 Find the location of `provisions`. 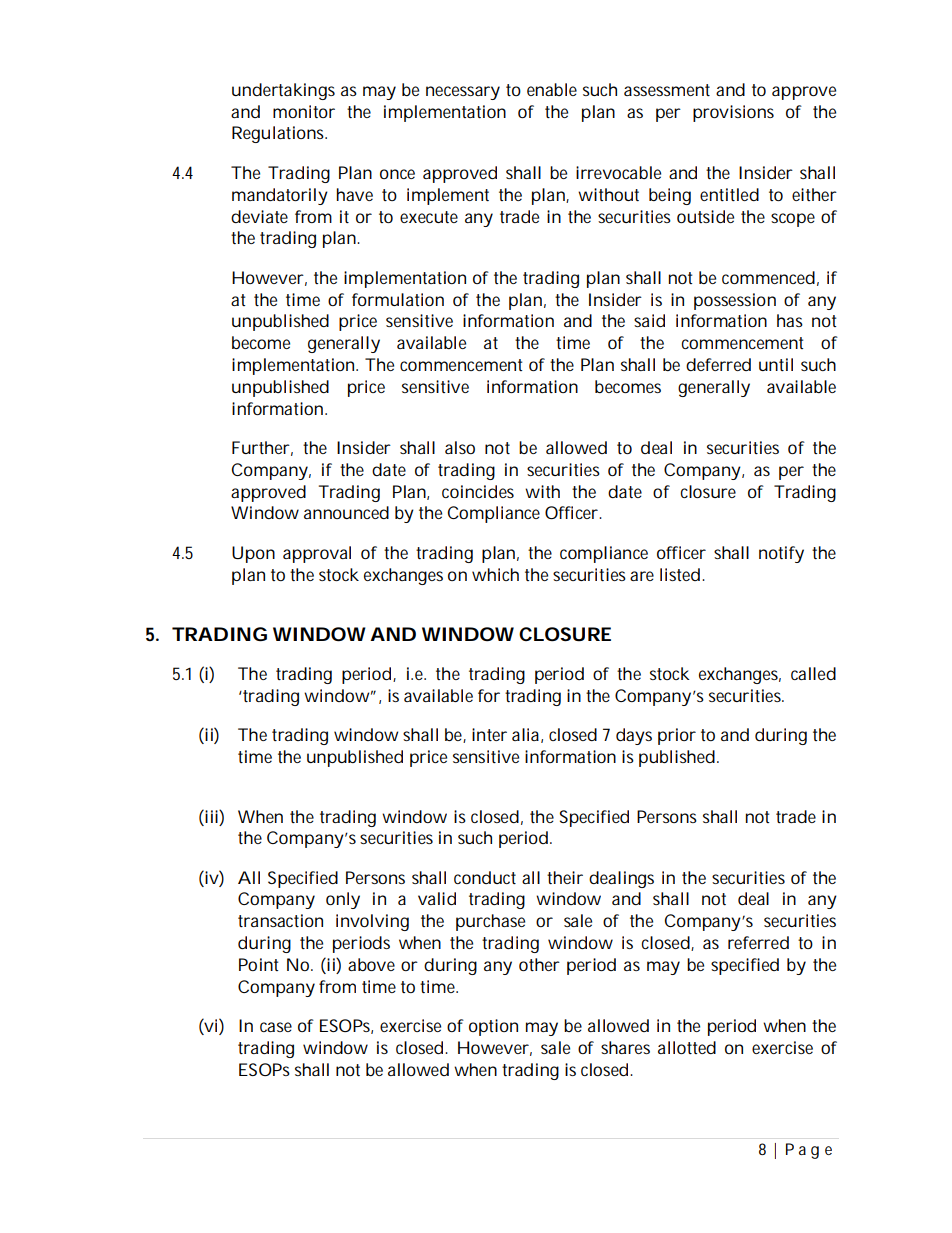

provisions is located at coordinates (733, 113).
